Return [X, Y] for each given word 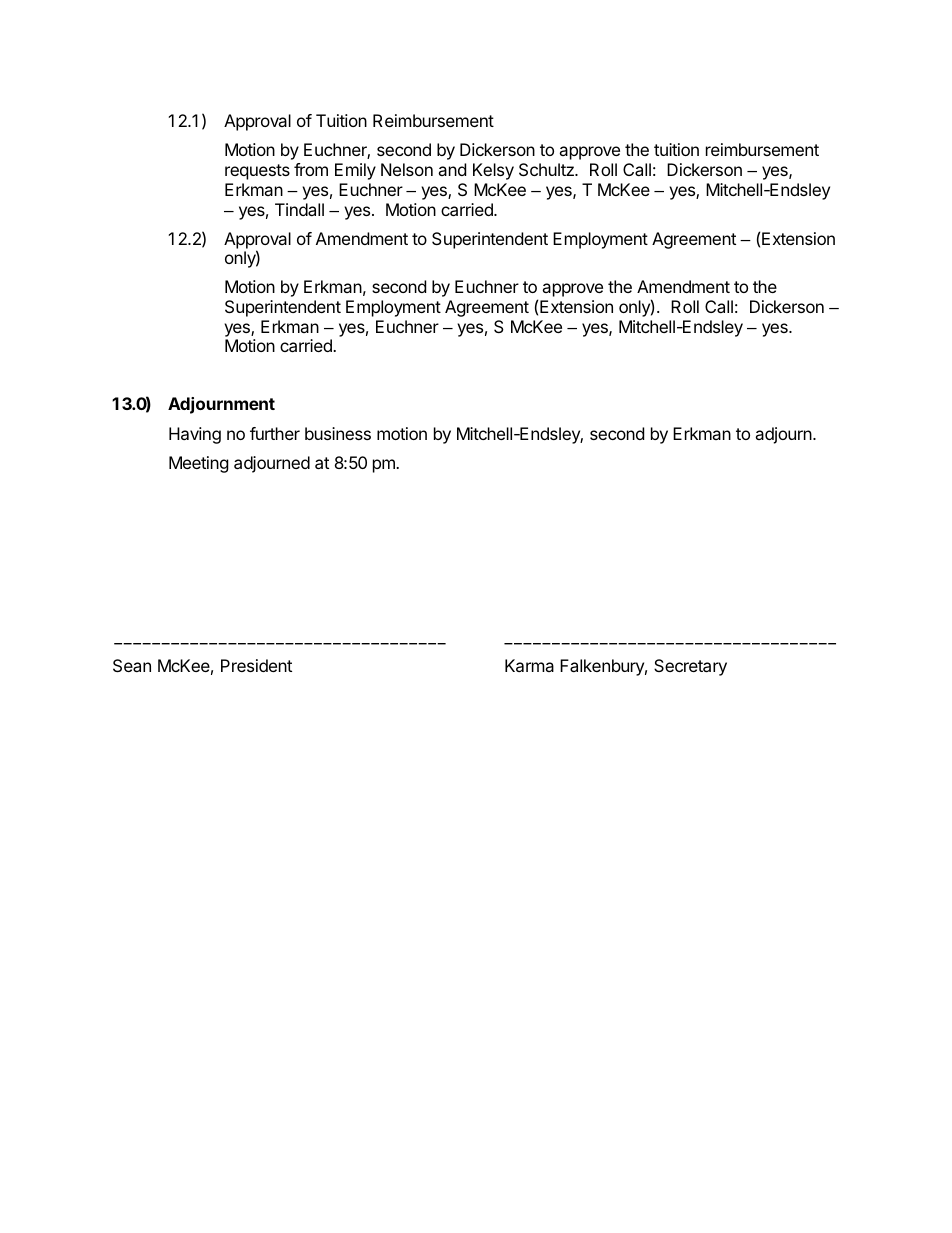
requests [257, 172]
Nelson [407, 169]
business [338, 433]
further [275, 433]
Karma [529, 665]
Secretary [690, 667]
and [452, 169]
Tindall [299, 209]
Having [195, 435]
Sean [132, 665]
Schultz [547, 169]
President [256, 665]
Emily [355, 171]
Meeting [199, 464]
